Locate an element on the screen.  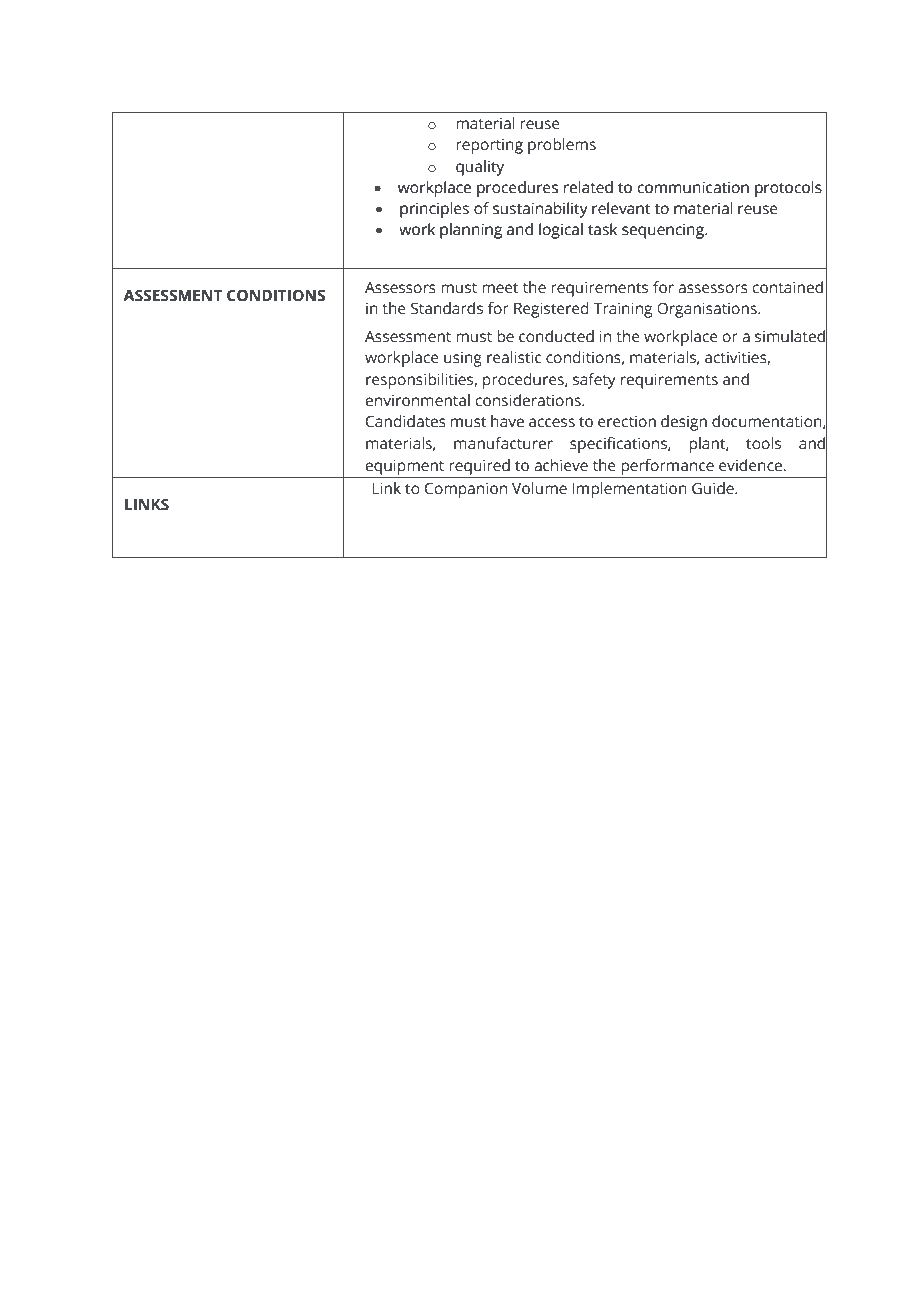
evidence is located at coordinates (752, 465).
